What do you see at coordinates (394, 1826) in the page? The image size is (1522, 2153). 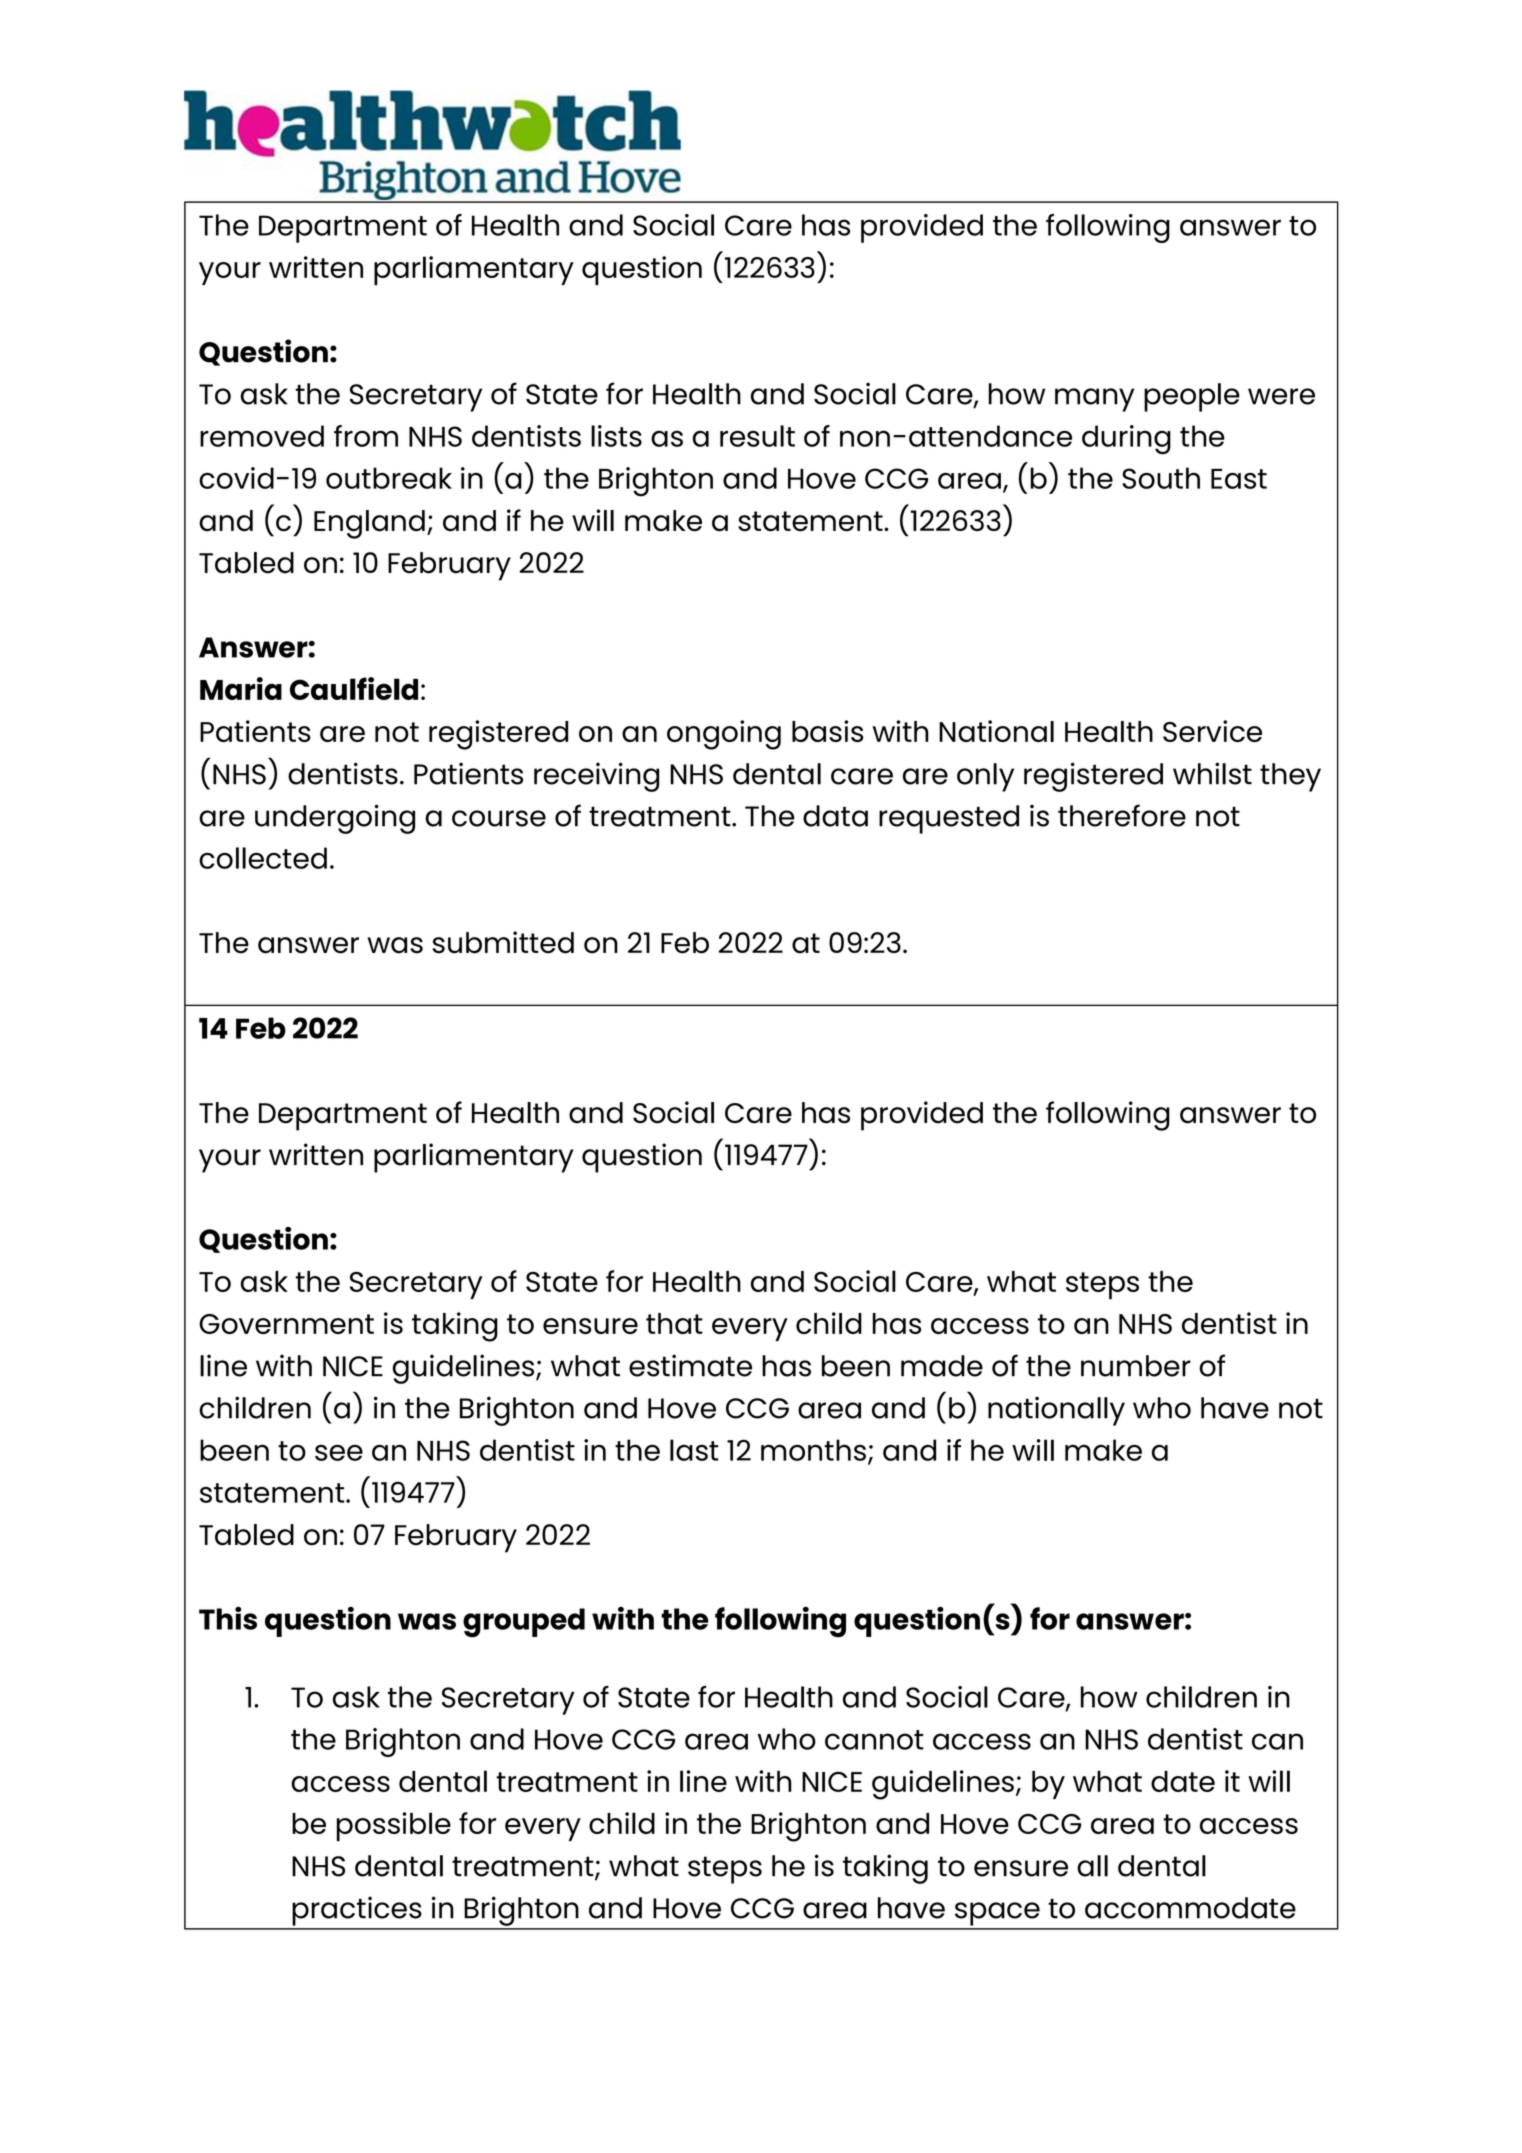 I see `possible` at bounding box center [394, 1826].
